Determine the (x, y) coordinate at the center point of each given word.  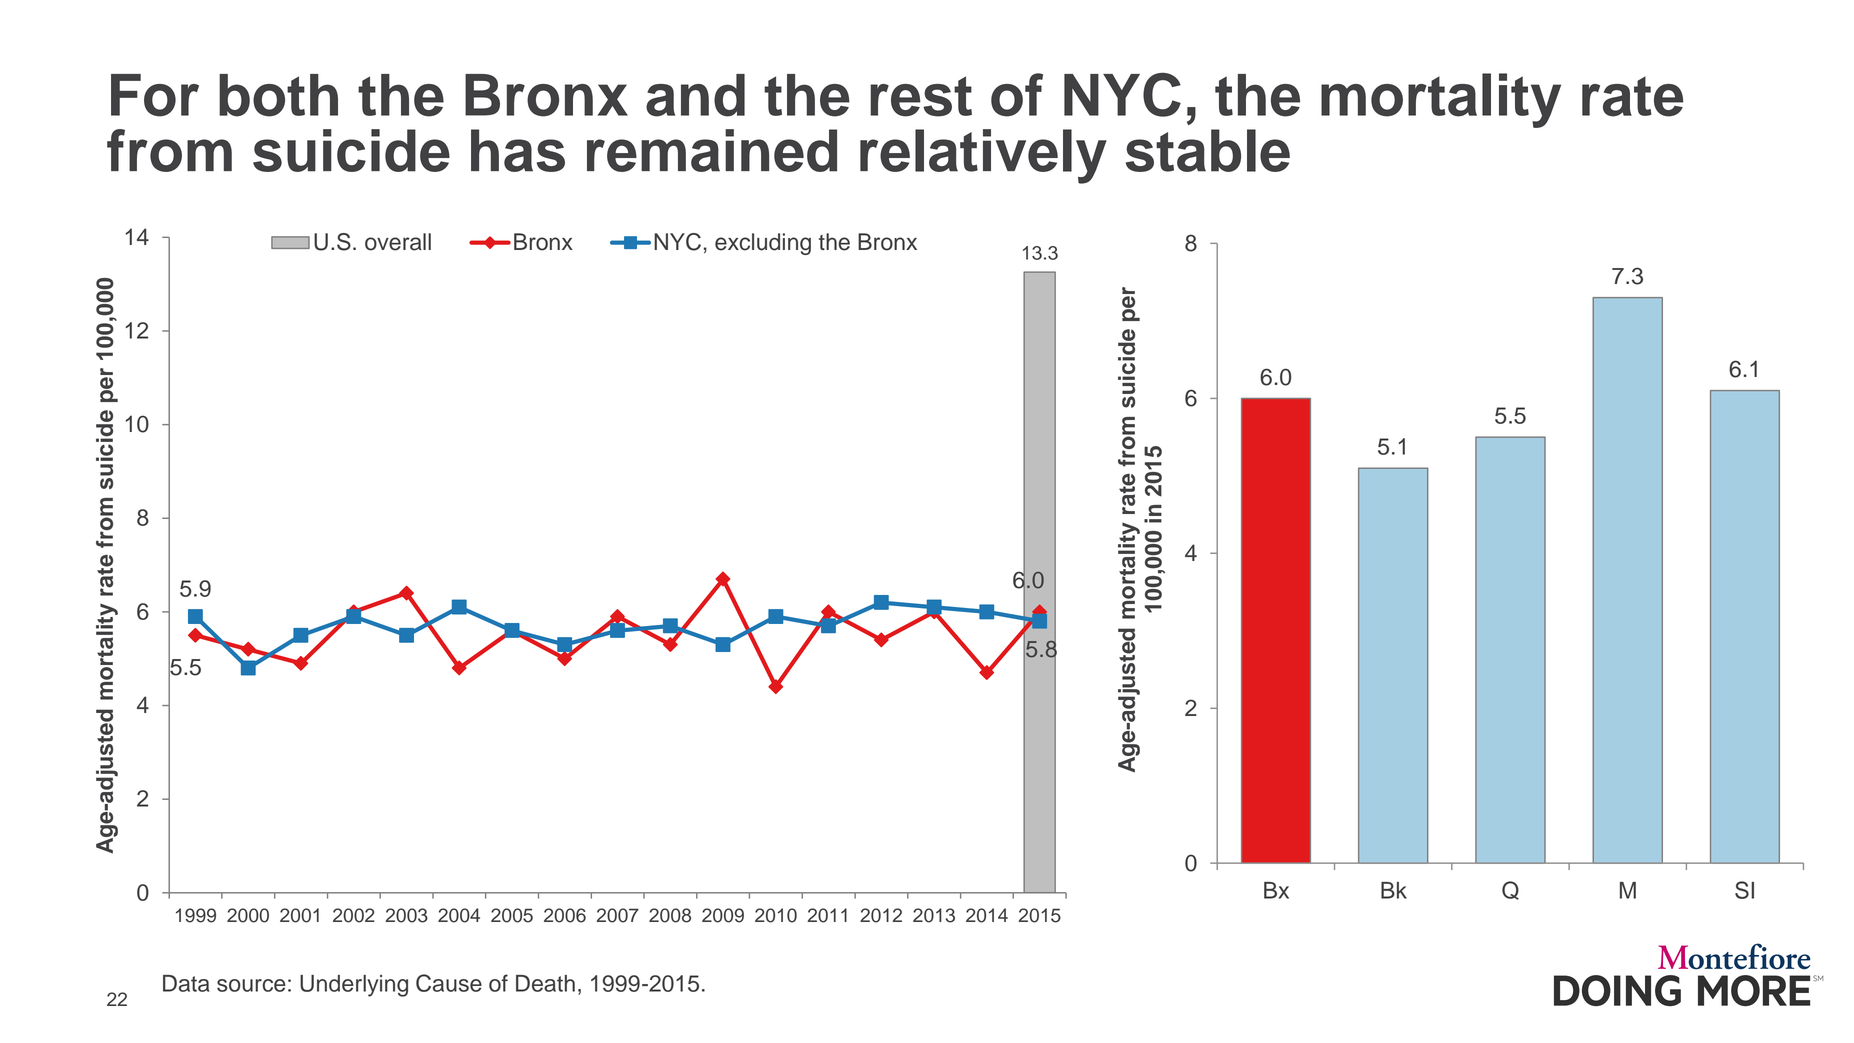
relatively (983, 156)
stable (1208, 150)
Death (545, 983)
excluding (763, 244)
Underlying (354, 986)
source (251, 985)
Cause (449, 983)
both (278, 95)
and (695, 95)
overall (398, 242)
